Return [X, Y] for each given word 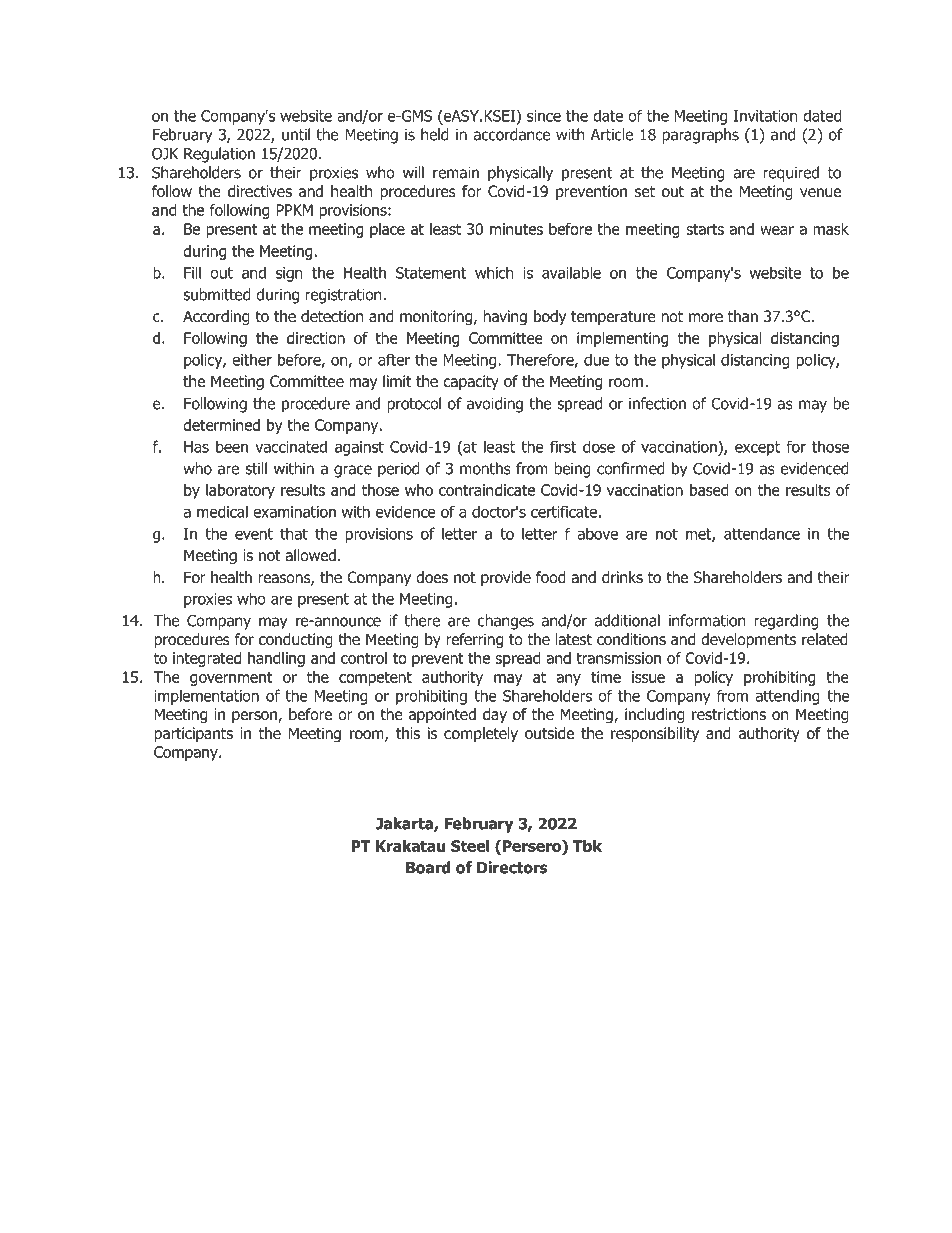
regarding [787, 622]
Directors [512, 867]
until [296, 134]
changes [506, 622]
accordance [512, 134]
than [743, 316]
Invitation [766, 116]
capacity [471, 382]
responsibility [655, 734]
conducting [296, 641]
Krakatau [410, 846]
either [252, 359]
